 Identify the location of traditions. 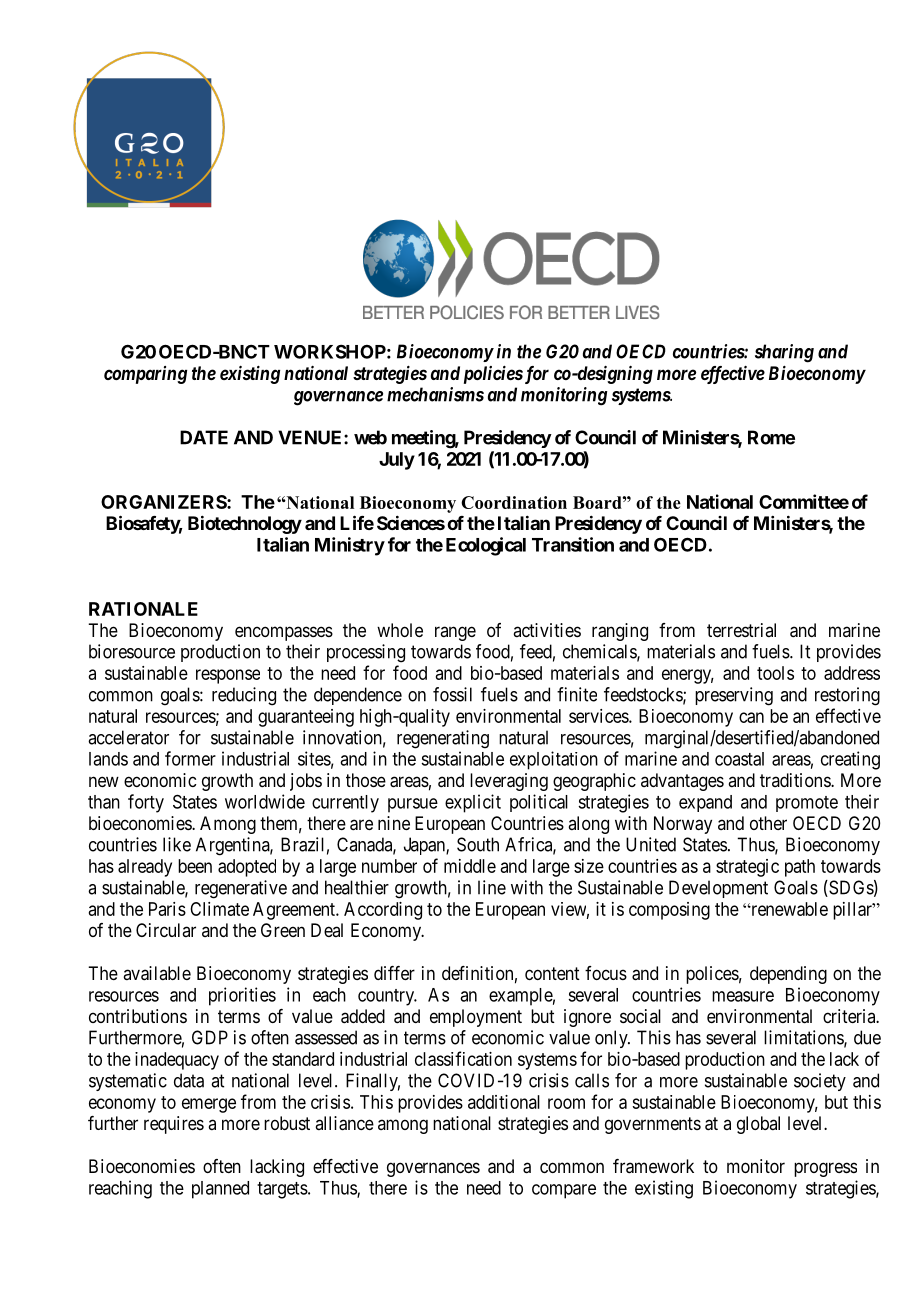
(796, 780).
